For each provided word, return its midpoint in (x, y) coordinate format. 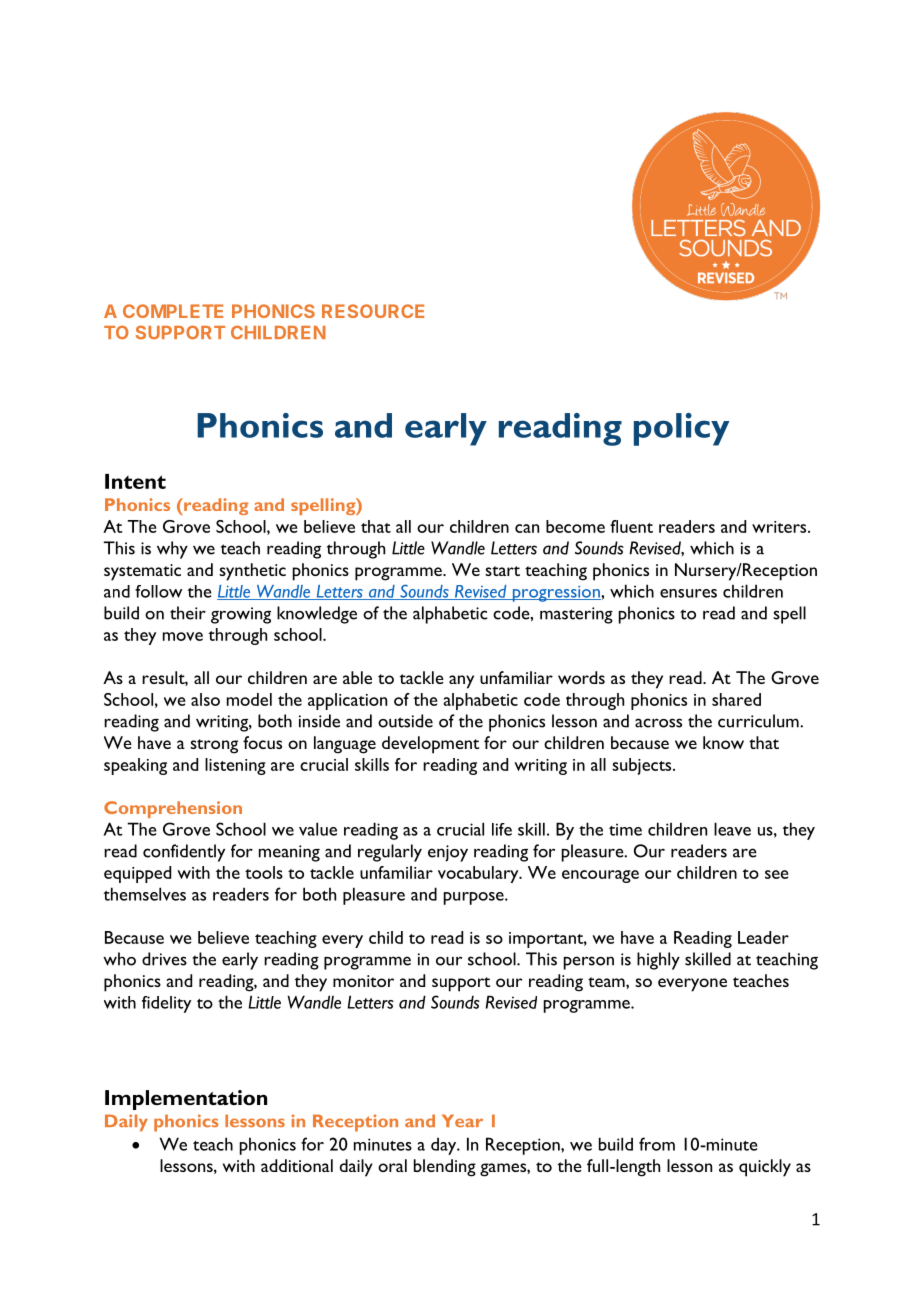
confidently (184, 853)
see (776, 874)
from (657, 1144)
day (445, 1146)
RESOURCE (373, 311)
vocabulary (479, 874)
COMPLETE (173, 311)
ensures (688, 593)
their (188, 613)
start (502, 571)
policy (681, 429)
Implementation (186, 1100)
